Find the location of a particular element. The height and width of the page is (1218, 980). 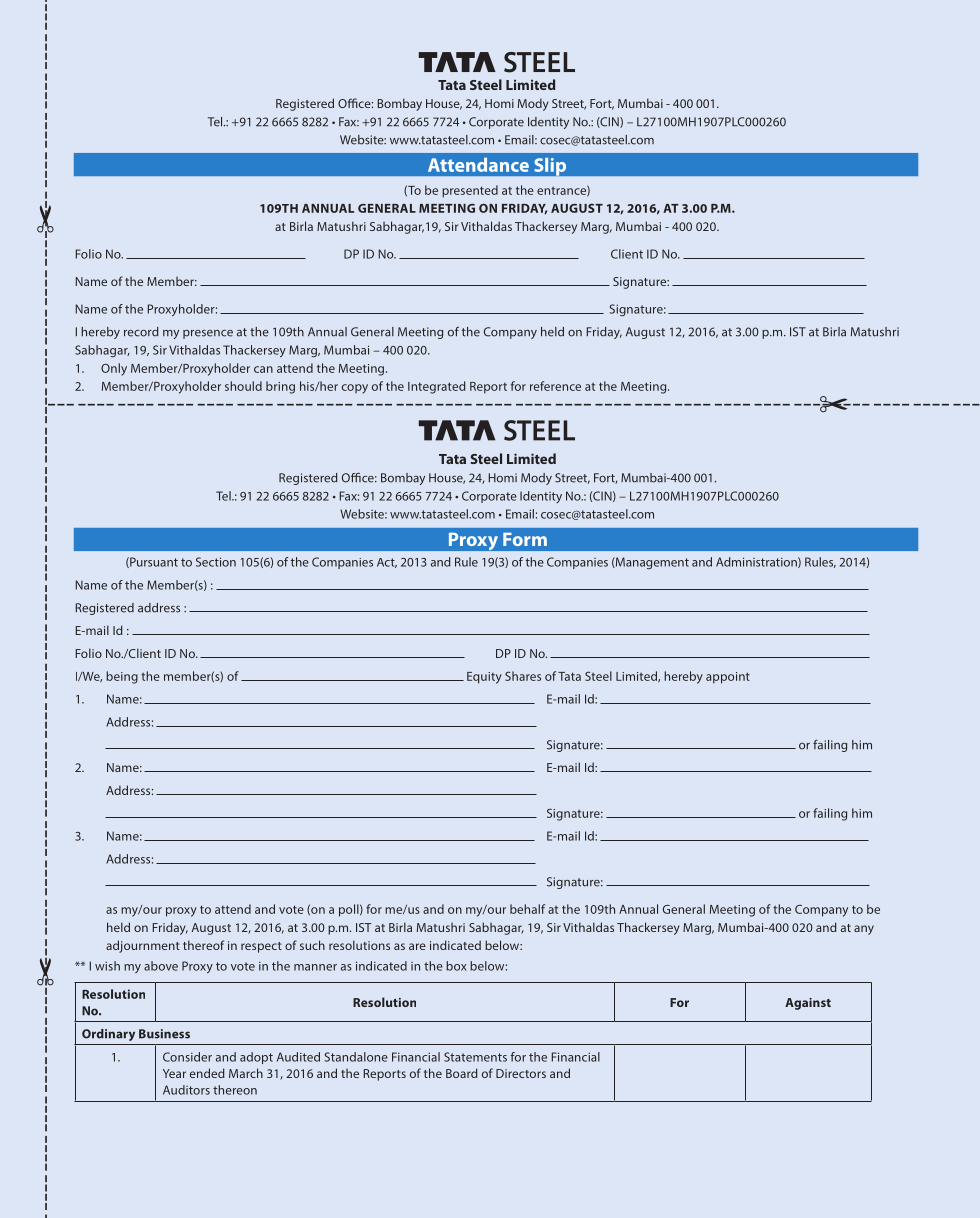

Against is located at coordinates (808, 1004).
